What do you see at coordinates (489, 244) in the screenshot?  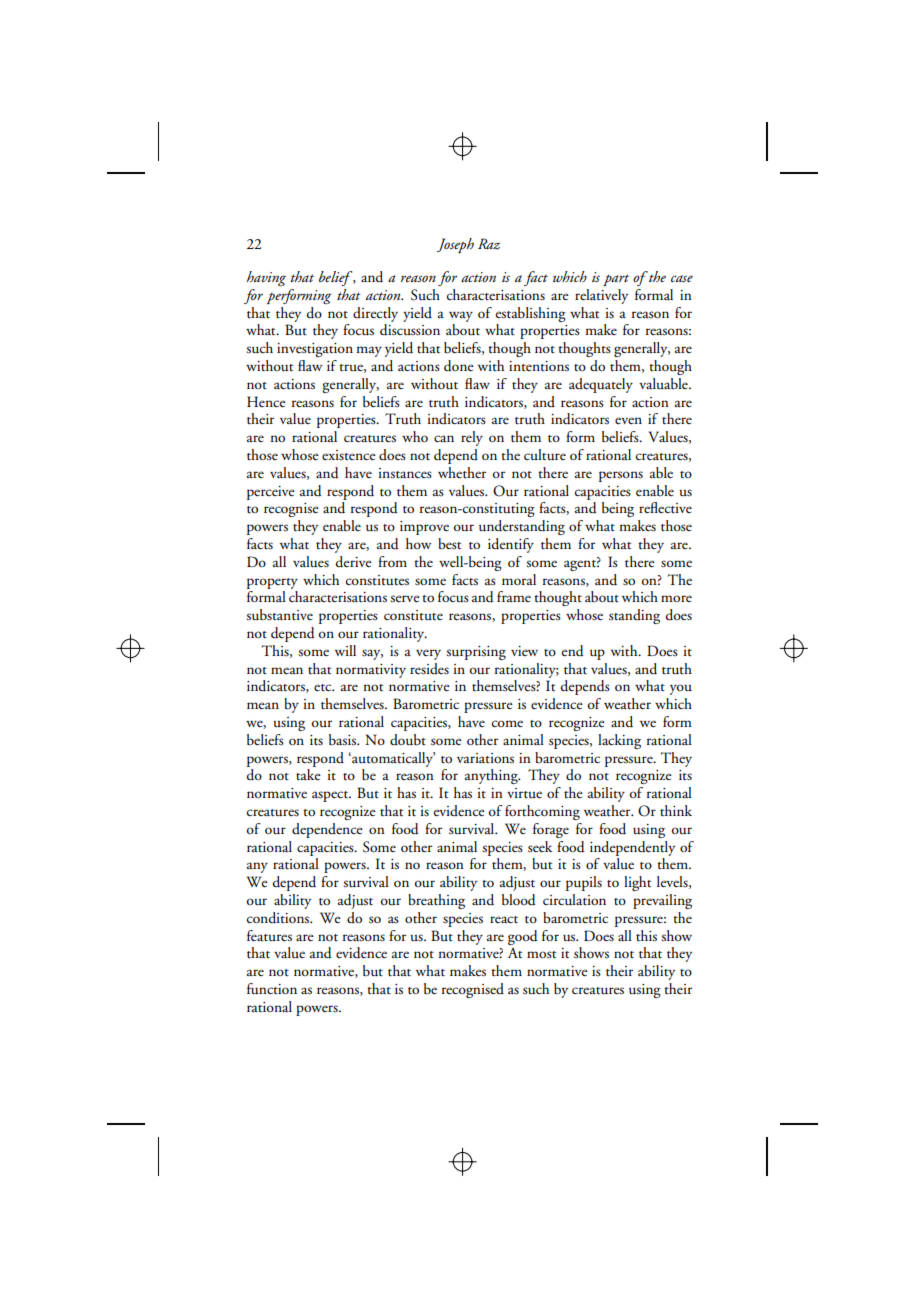 I see `Raz` at bounding box center [489, 244].
